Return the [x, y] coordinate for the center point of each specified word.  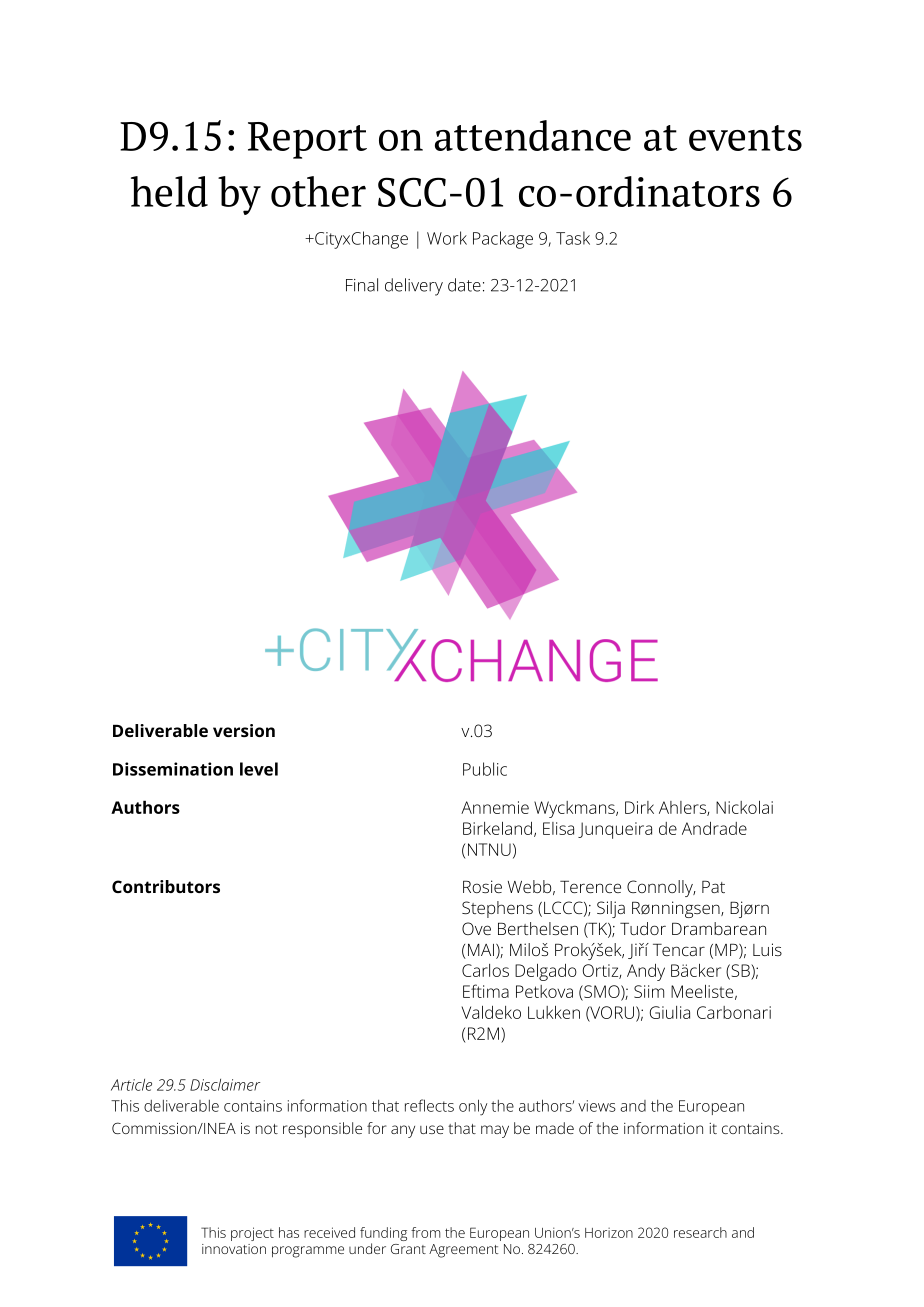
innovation [234, 1249]
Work [447, 238]
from [425, 1232]
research [700, 1232]
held [169, 191]
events [745, 138]
